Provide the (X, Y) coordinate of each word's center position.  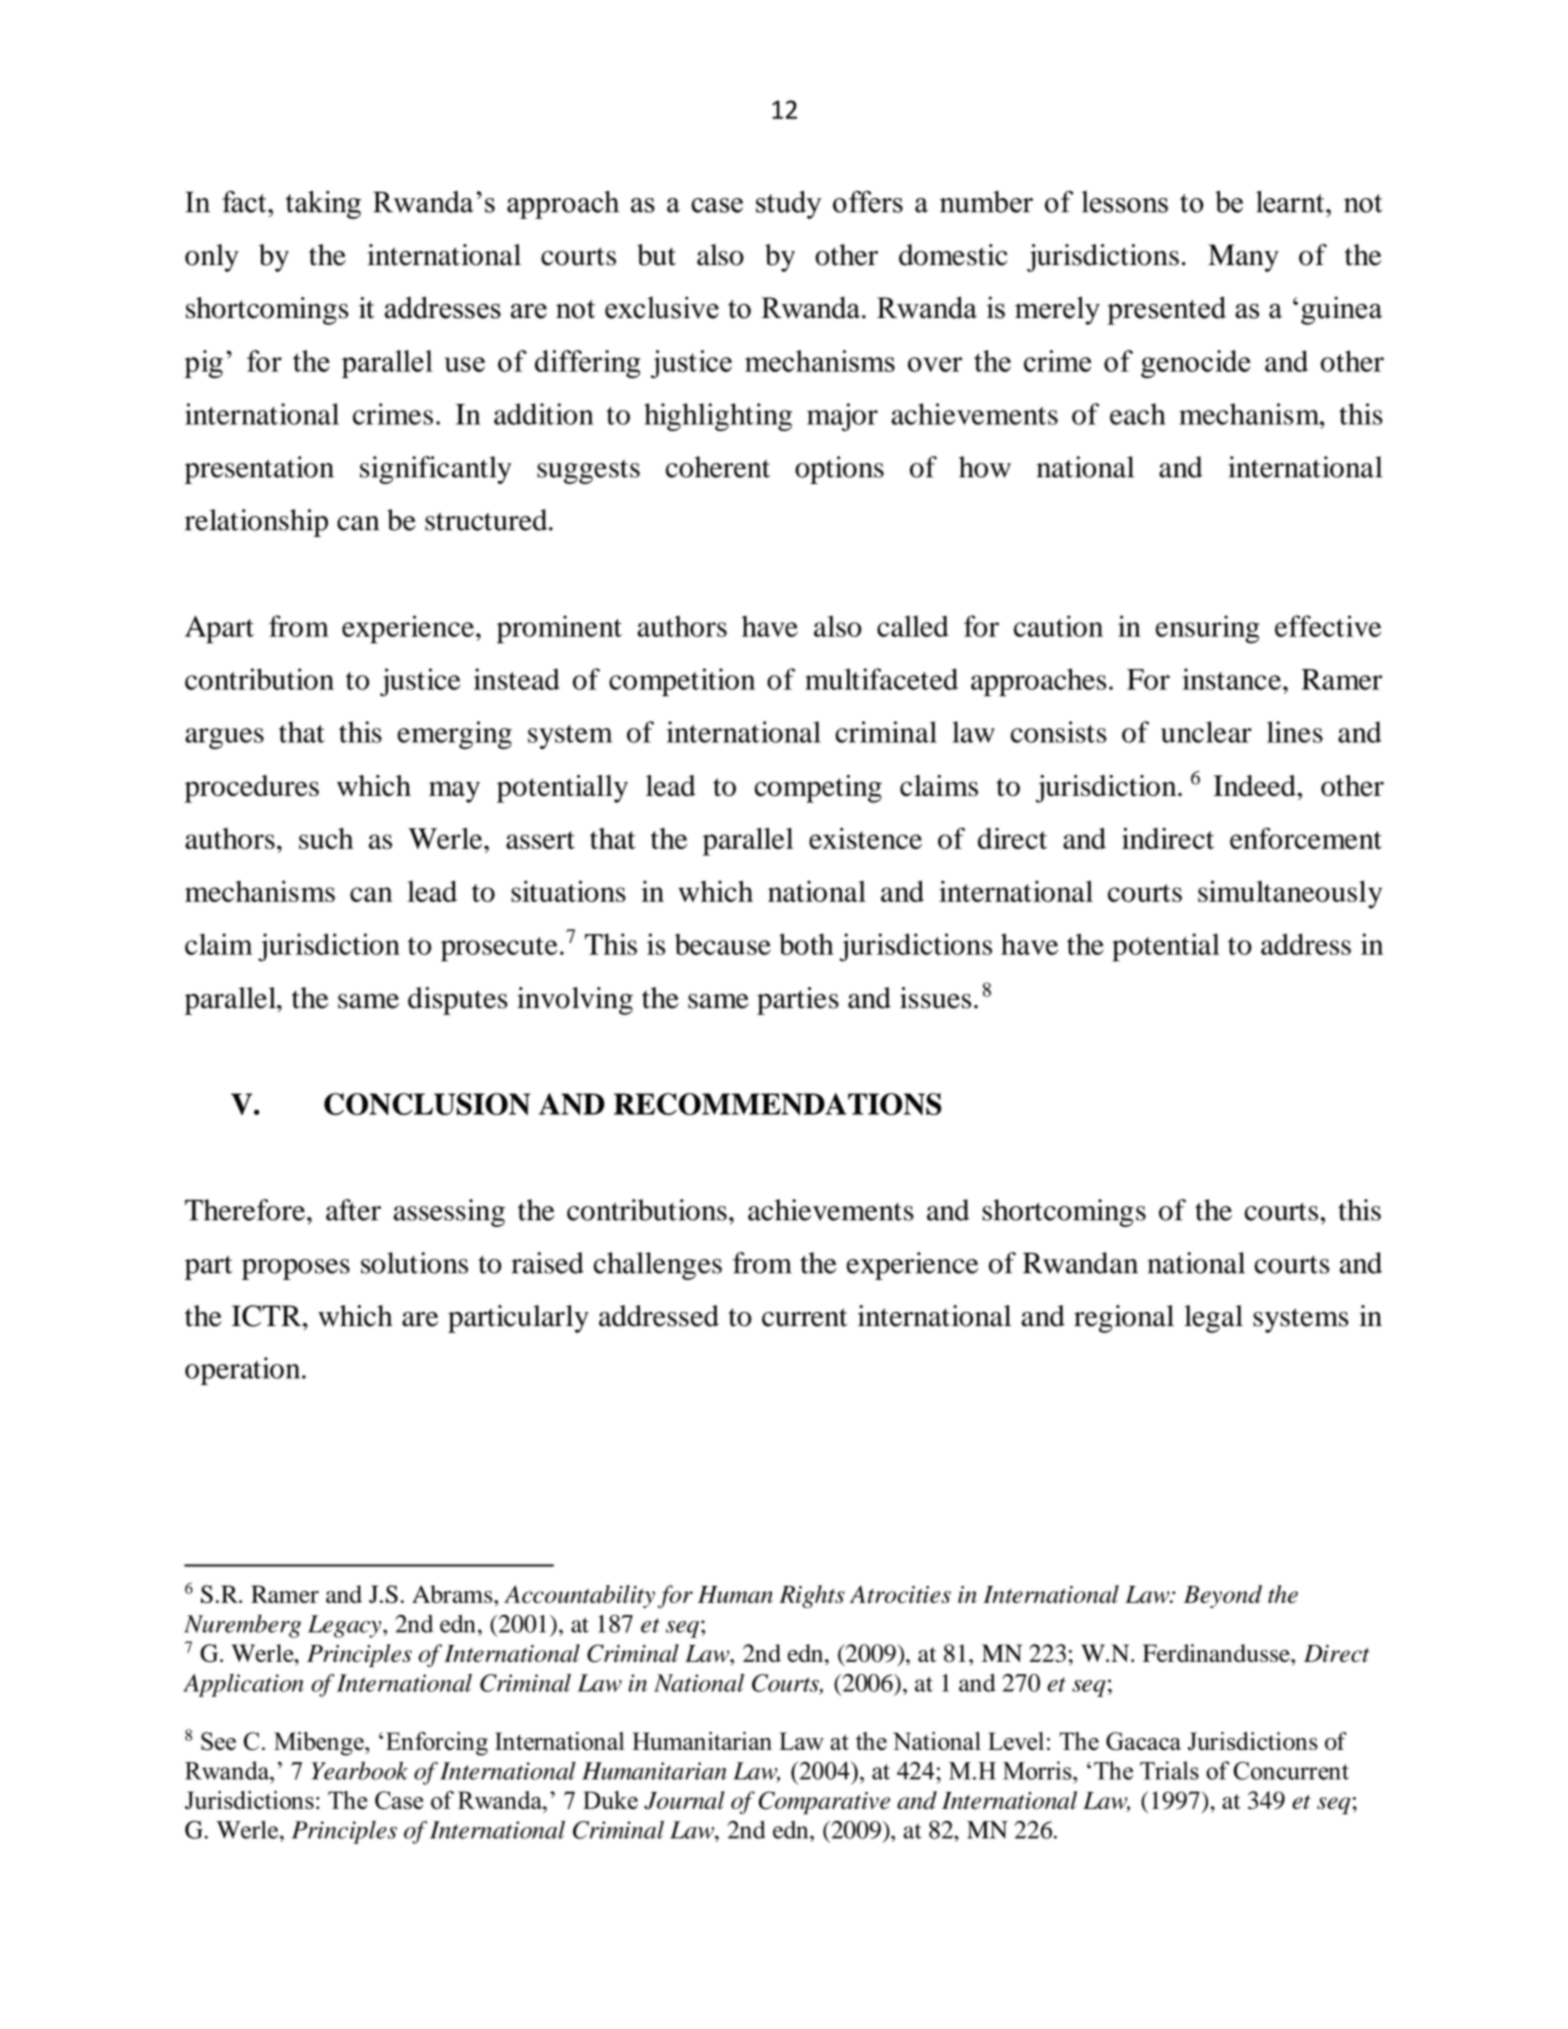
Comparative (824, 1802)
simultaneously (1290, 894)
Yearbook (360, 1770)
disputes (458, 1001)
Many (1243, 258)
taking (323, 205)
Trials (1169, 1770)
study (789, 205)
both (806, 944)
